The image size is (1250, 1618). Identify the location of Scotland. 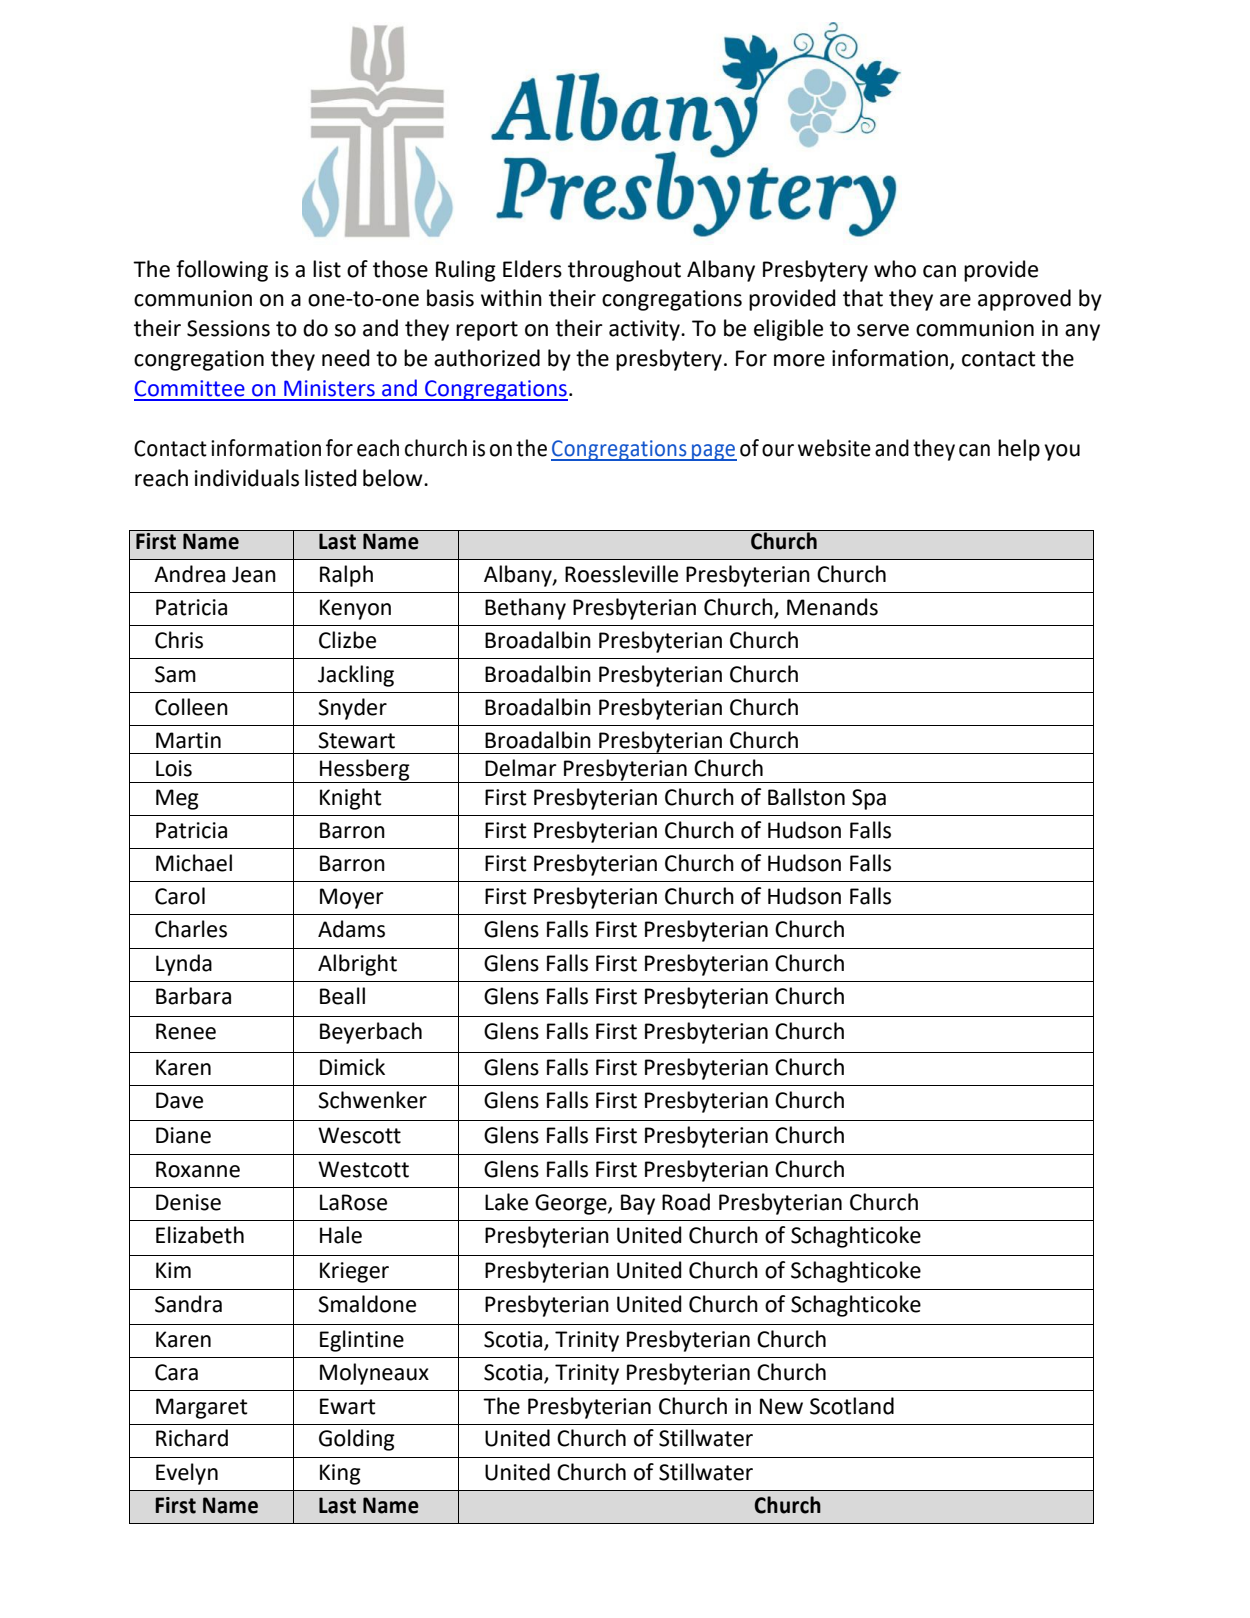
(852, 1406).
